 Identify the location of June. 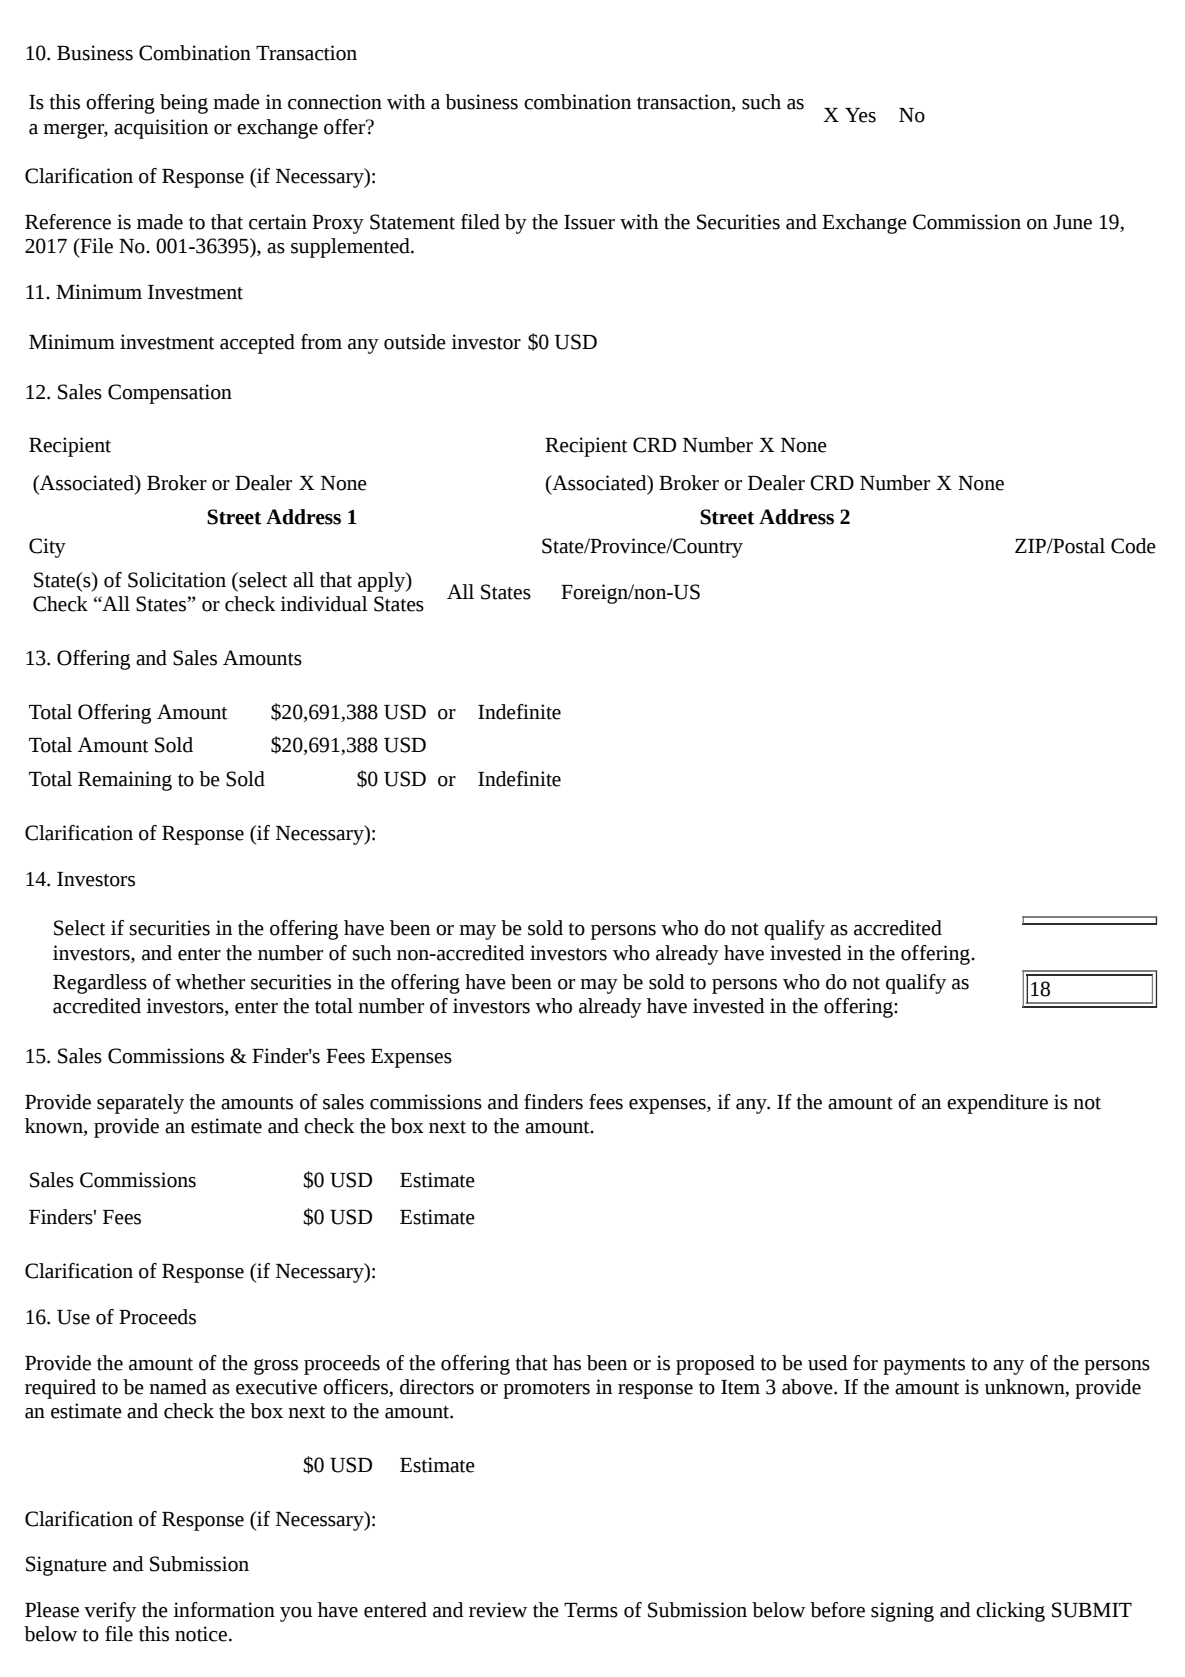
(1072, 222).
